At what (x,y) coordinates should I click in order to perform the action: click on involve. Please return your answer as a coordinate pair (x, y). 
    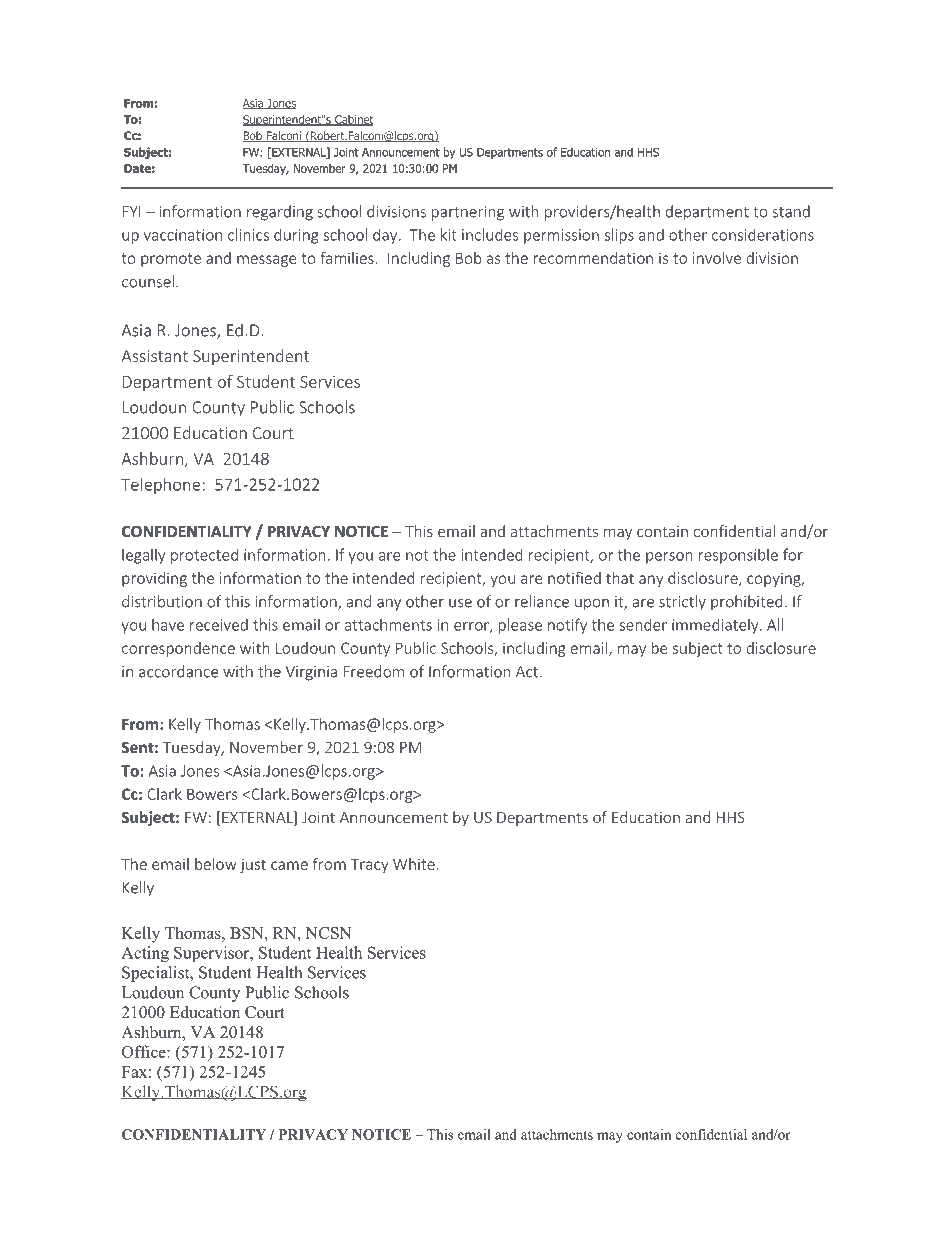
    Looking at the image, I should click on (717, 258).
